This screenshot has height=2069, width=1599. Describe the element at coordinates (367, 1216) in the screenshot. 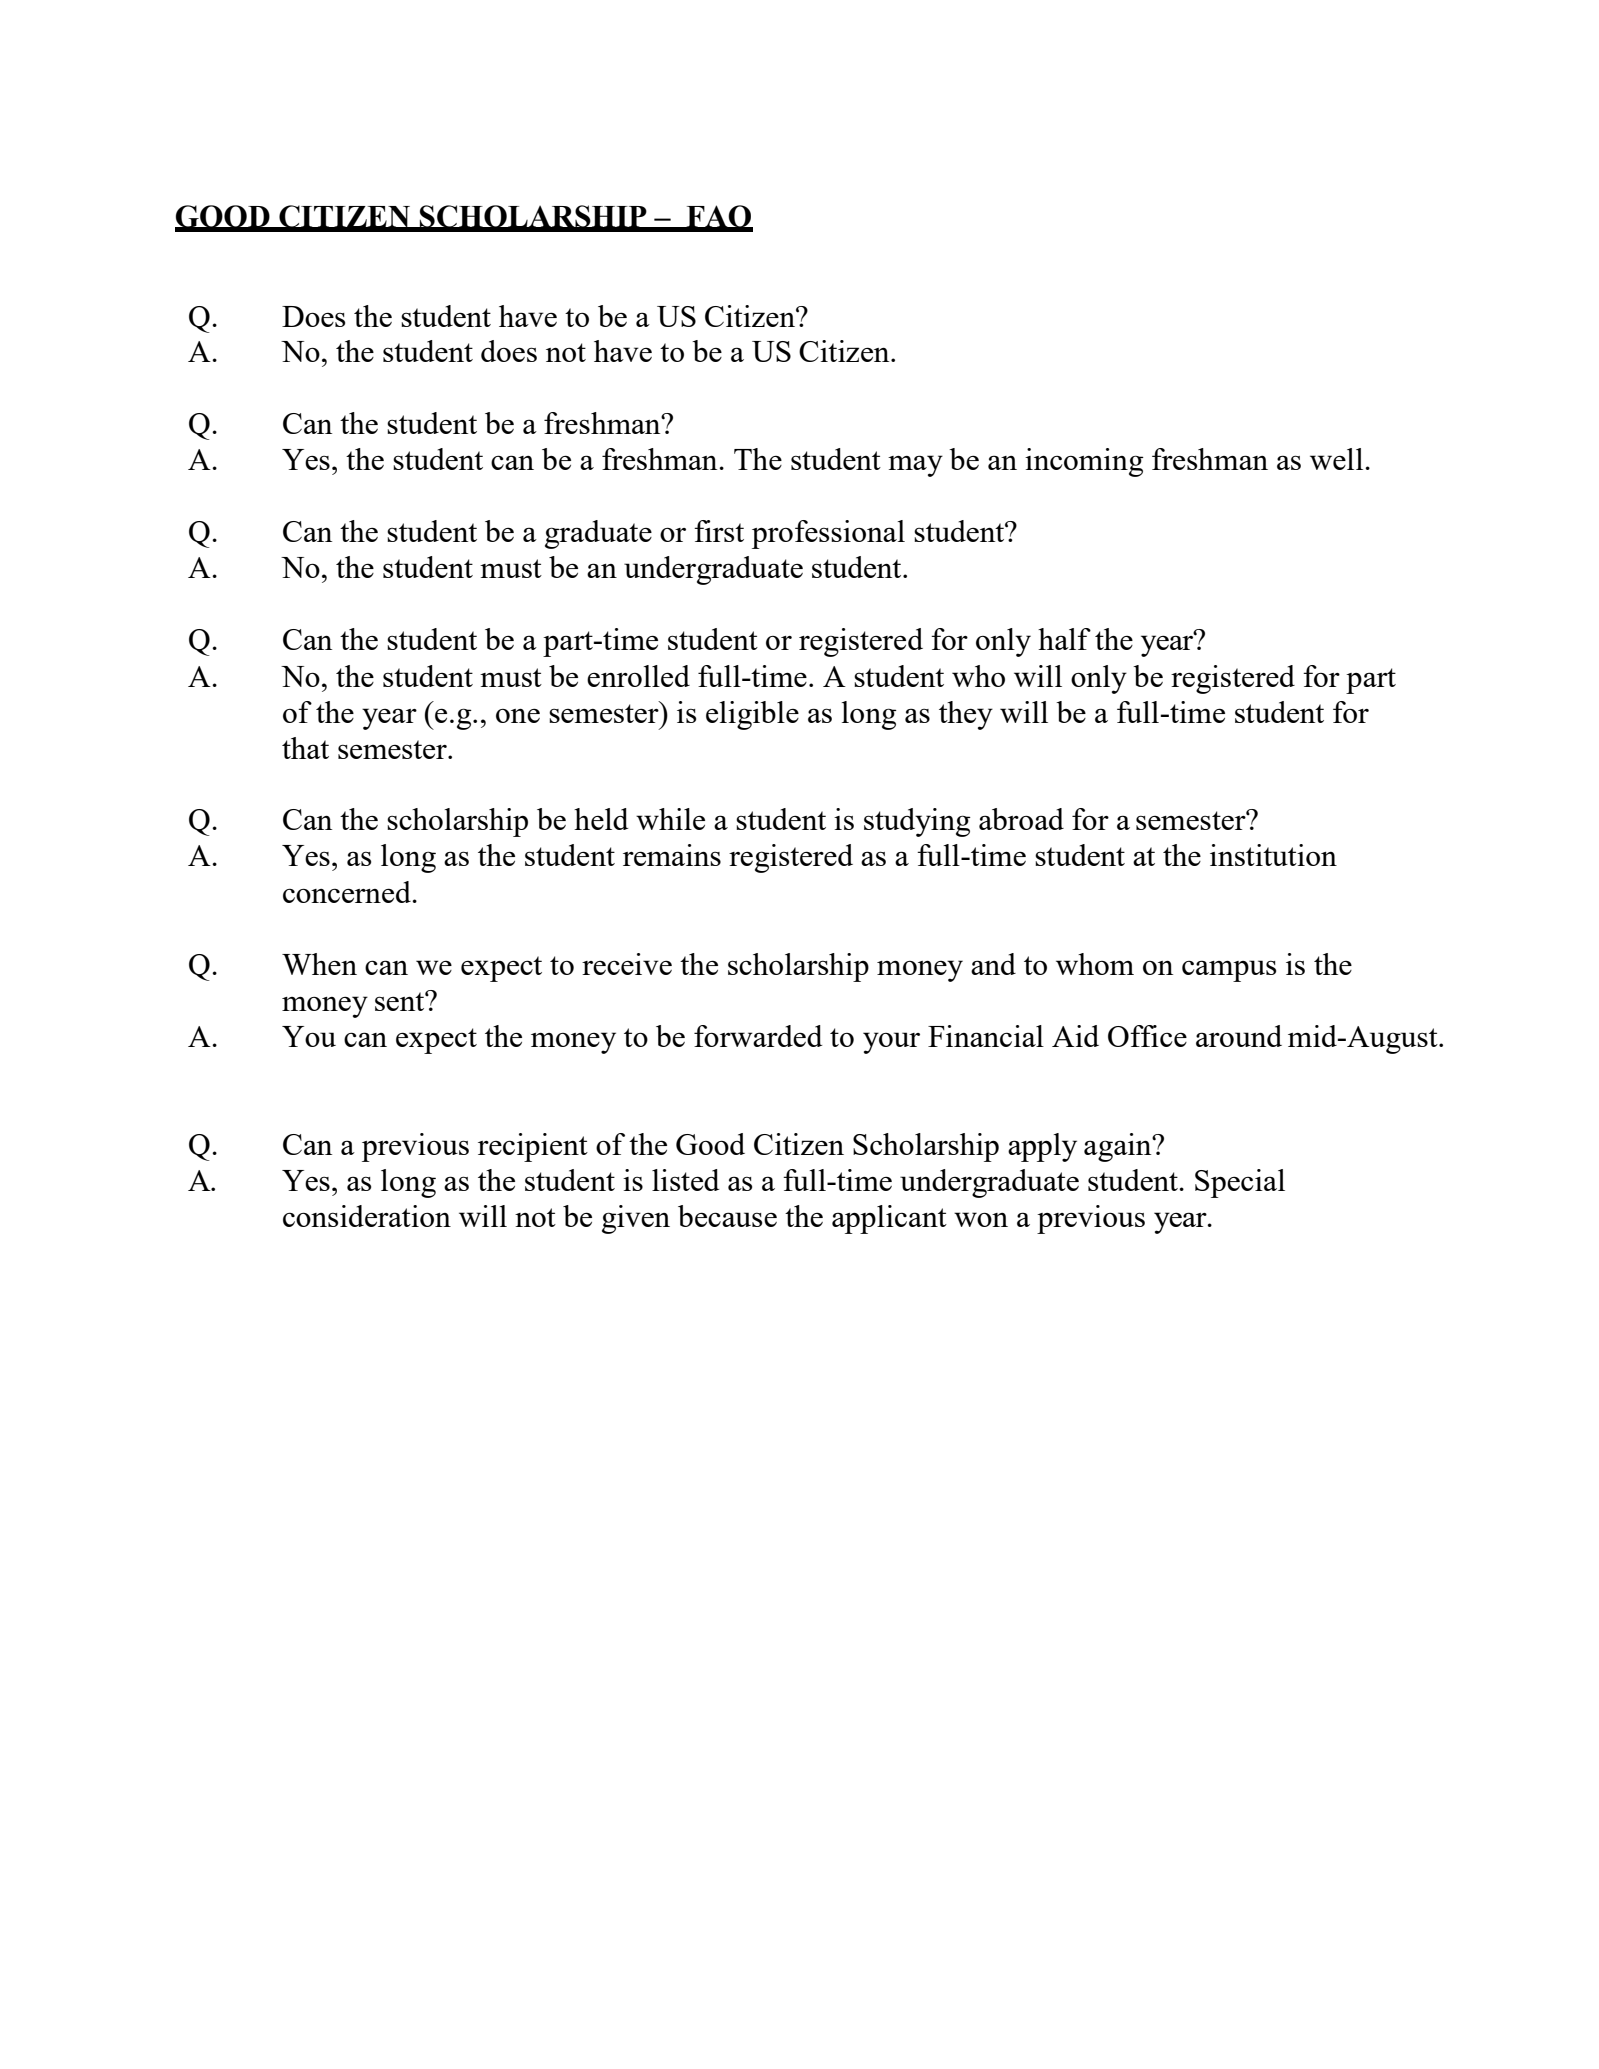

I see `consideration` at that location.
